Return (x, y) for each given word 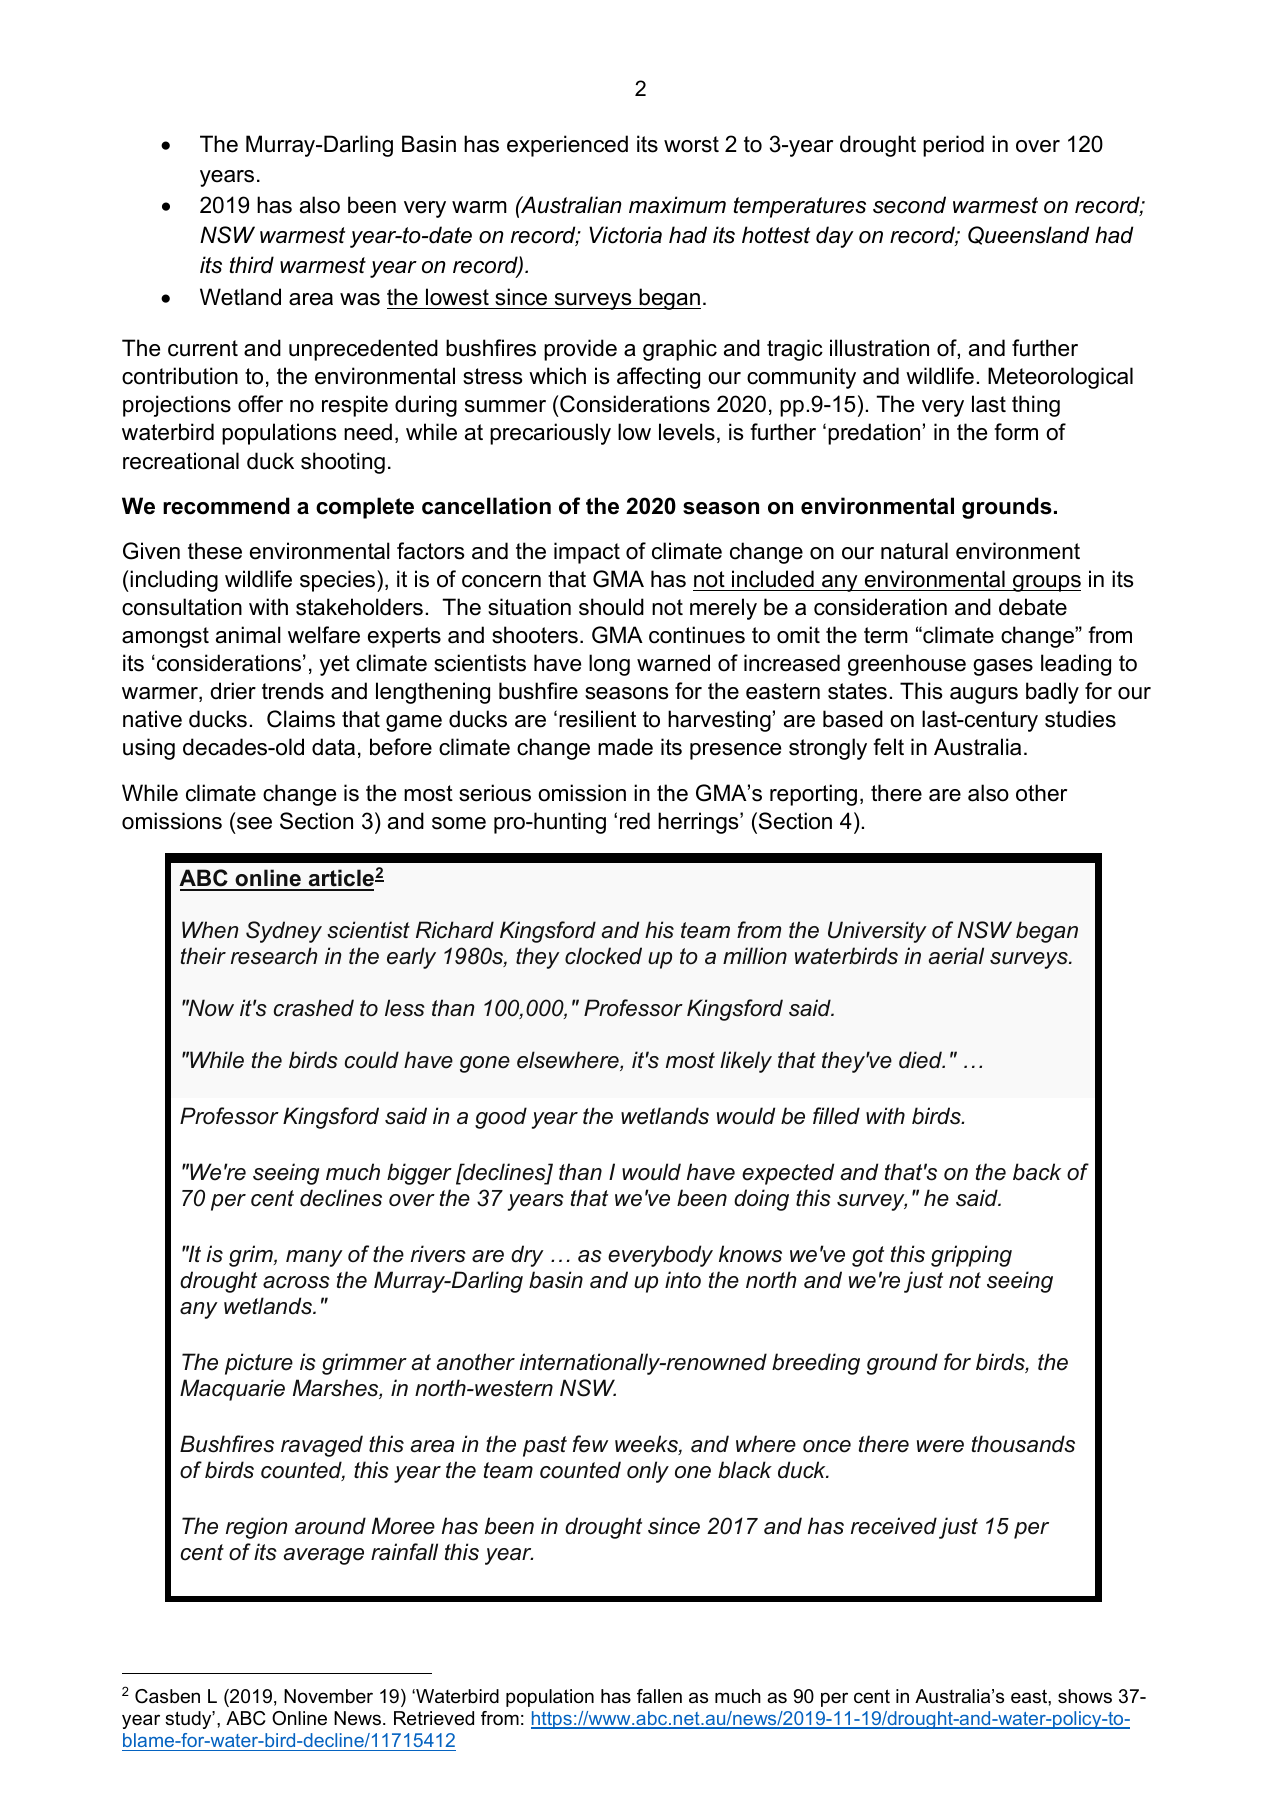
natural (914, 551)
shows (1085, 1696)
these (215, 551)
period (953, 146)
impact (587, 553)
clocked (603, 956)
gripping (971, 1256)
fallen (659, 1696)
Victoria (625, 235)
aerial (956, 956)
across (296, 1282)
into (683, 1280)
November (328, 1696)
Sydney (284, 932)
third (252, 265)
